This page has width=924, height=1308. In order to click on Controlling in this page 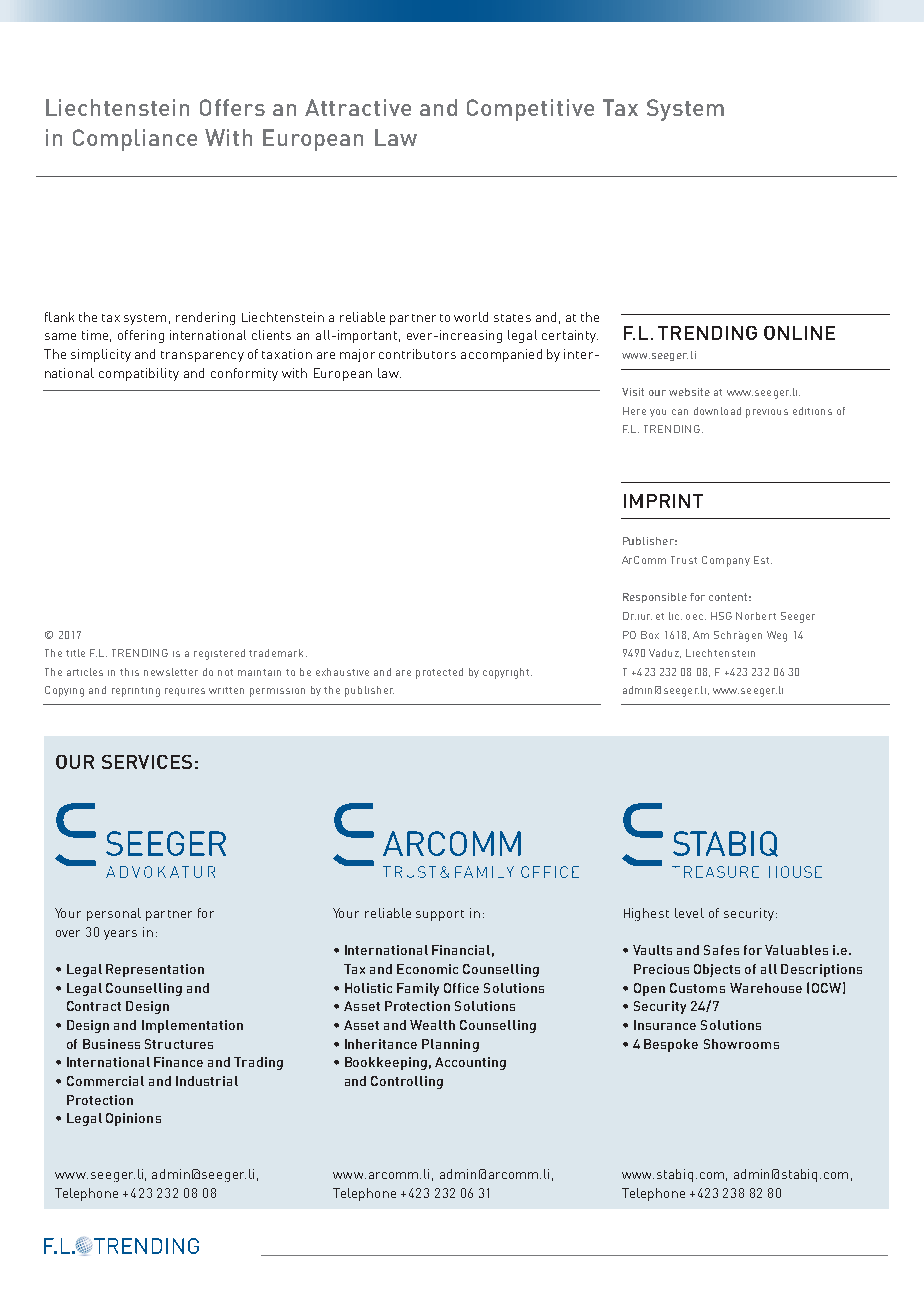, I will do `click(407, 1082)`.
